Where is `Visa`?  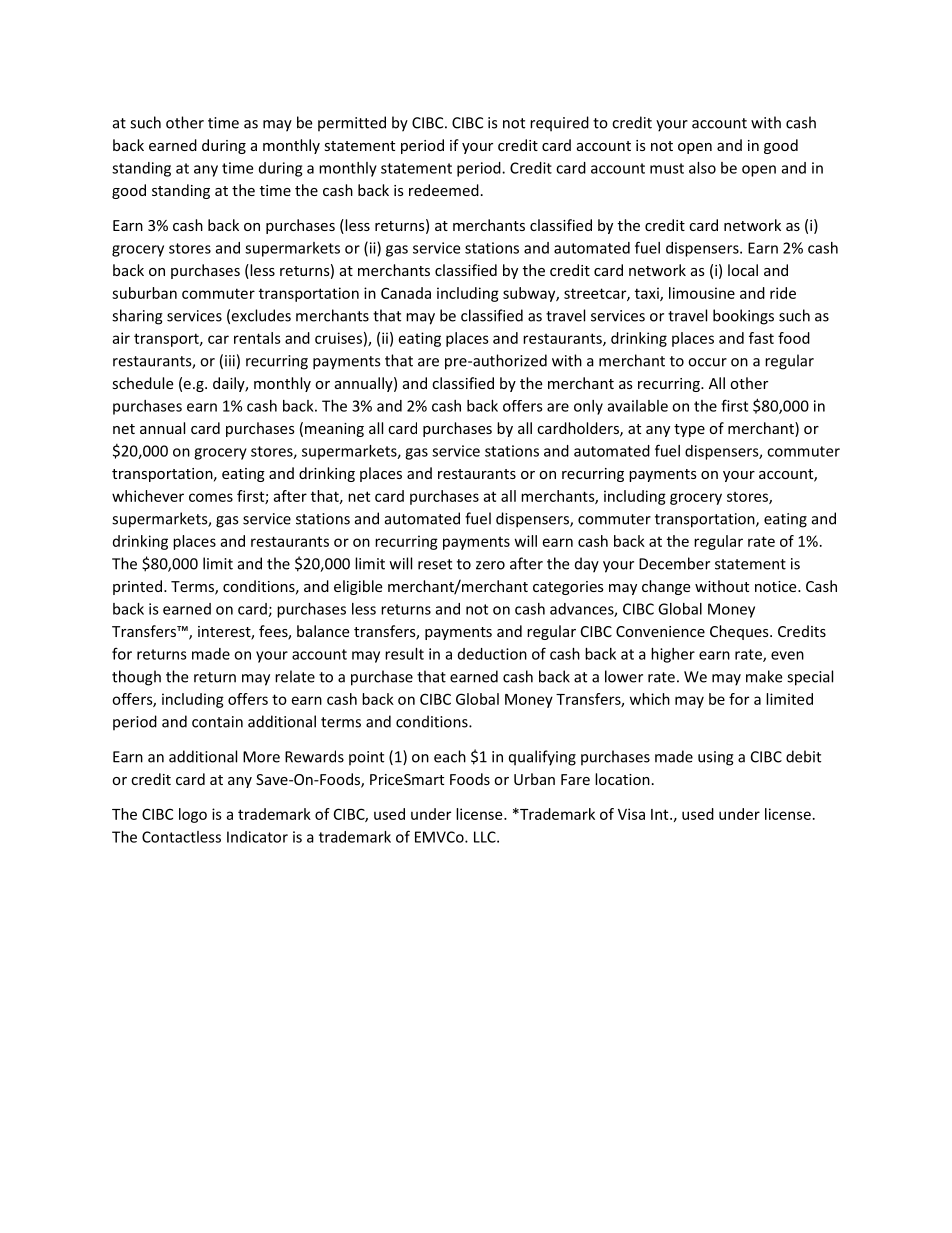 Visa is located at coordinates (631, 814).
